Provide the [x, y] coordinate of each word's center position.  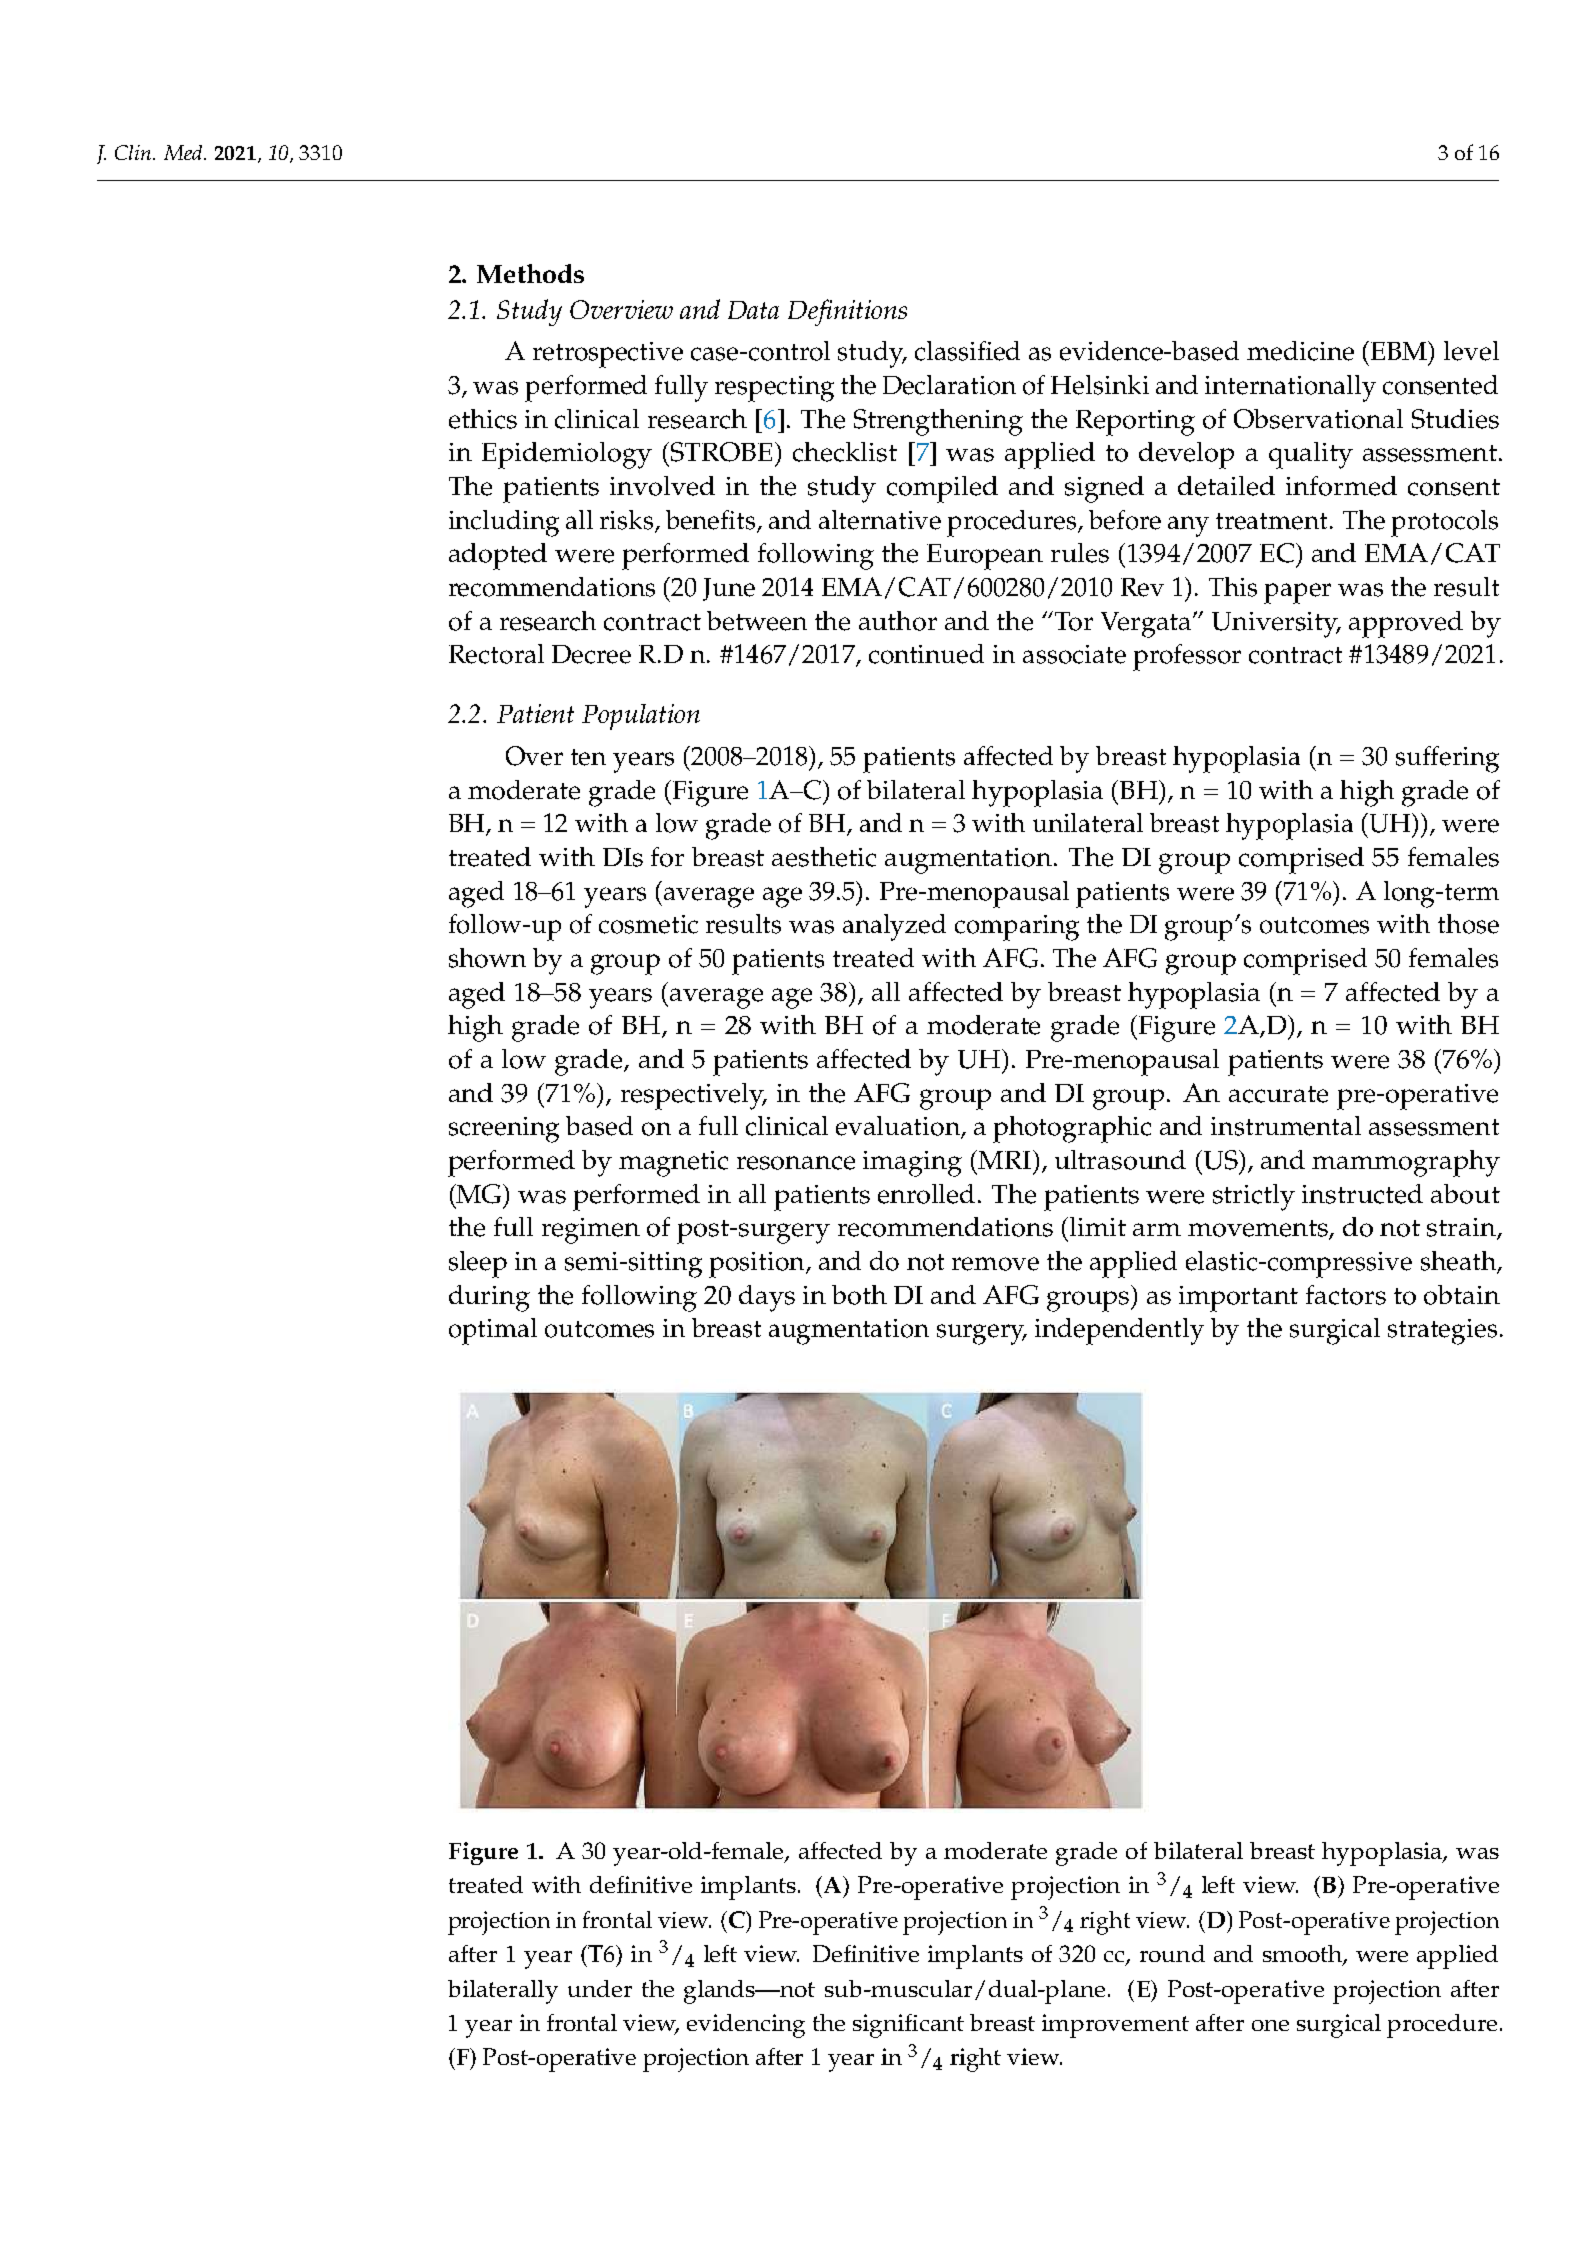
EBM [1400, 350]
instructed [1362, 1194]
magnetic [673, 1164]
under [600, 1988]
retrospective [608, 355]
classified [967, 351]
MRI [1006, 1159]
